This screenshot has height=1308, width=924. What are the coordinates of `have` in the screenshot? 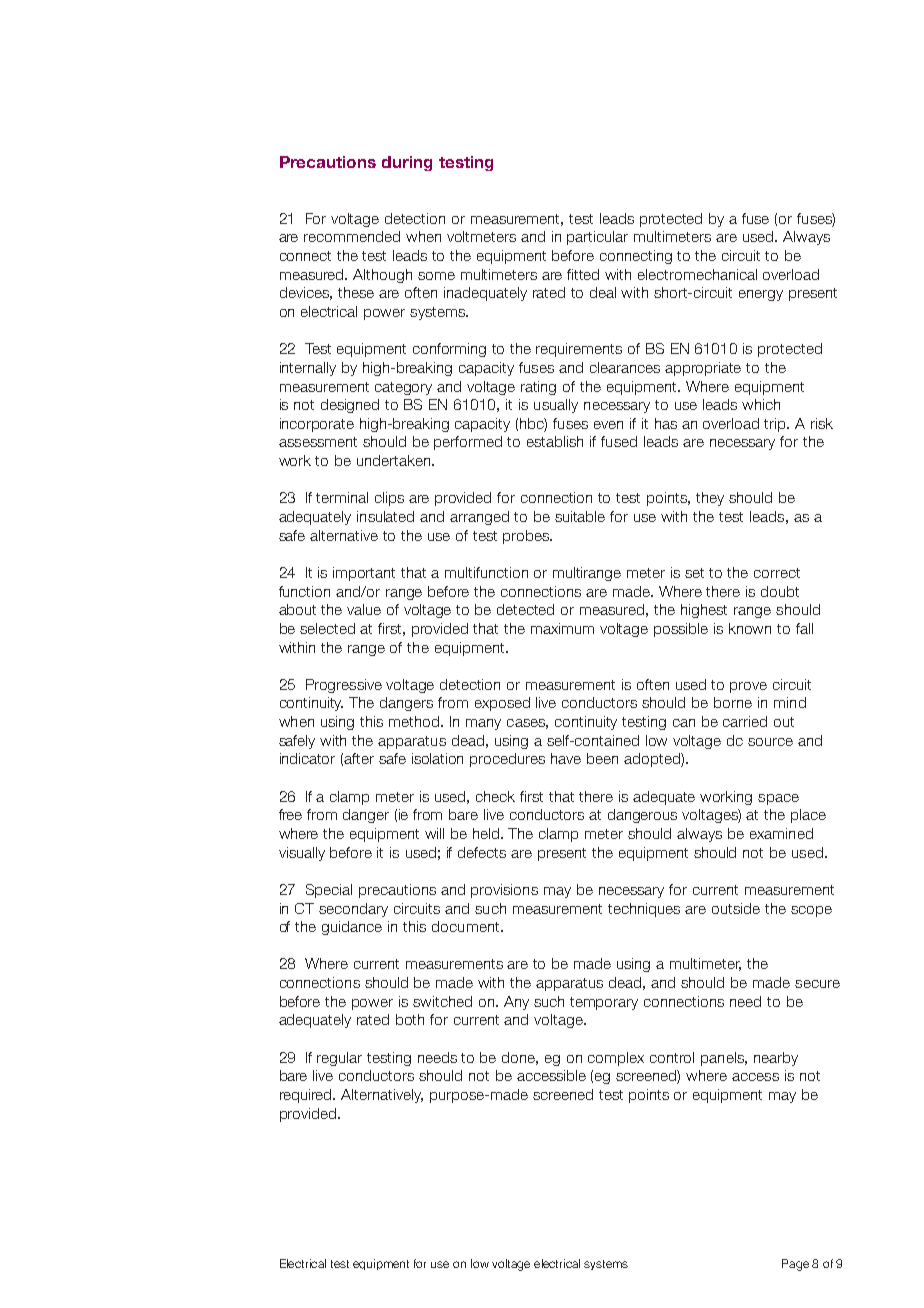 It's located at (566, 758).
